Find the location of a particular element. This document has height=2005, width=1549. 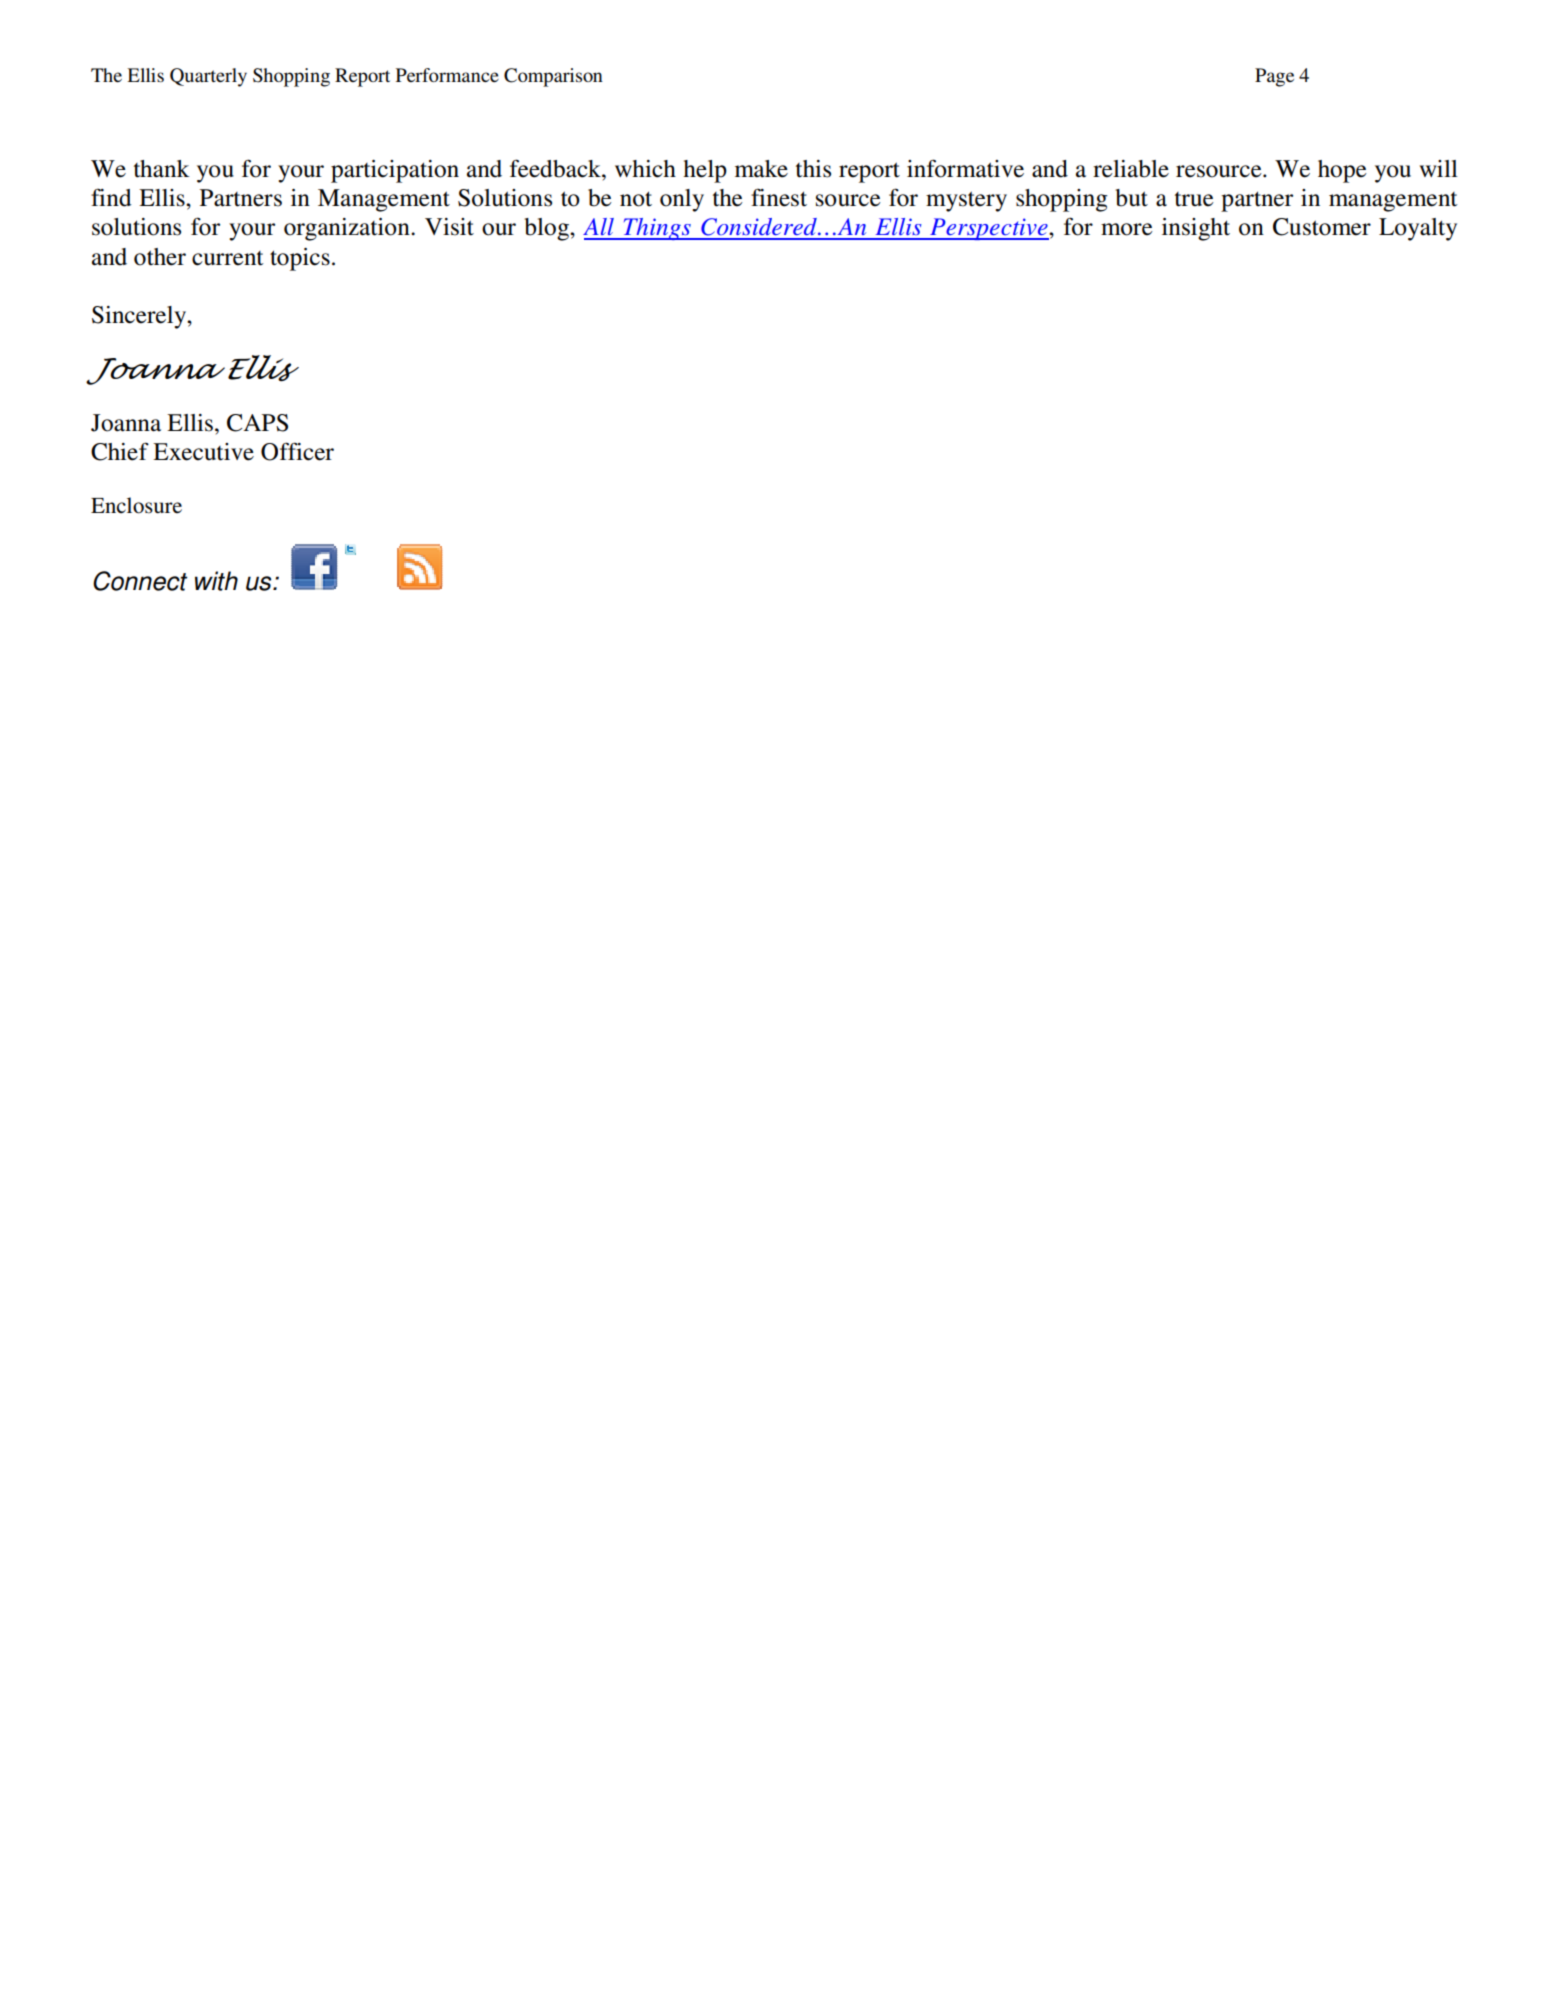

Officer is located at coordinates (297, 451).
